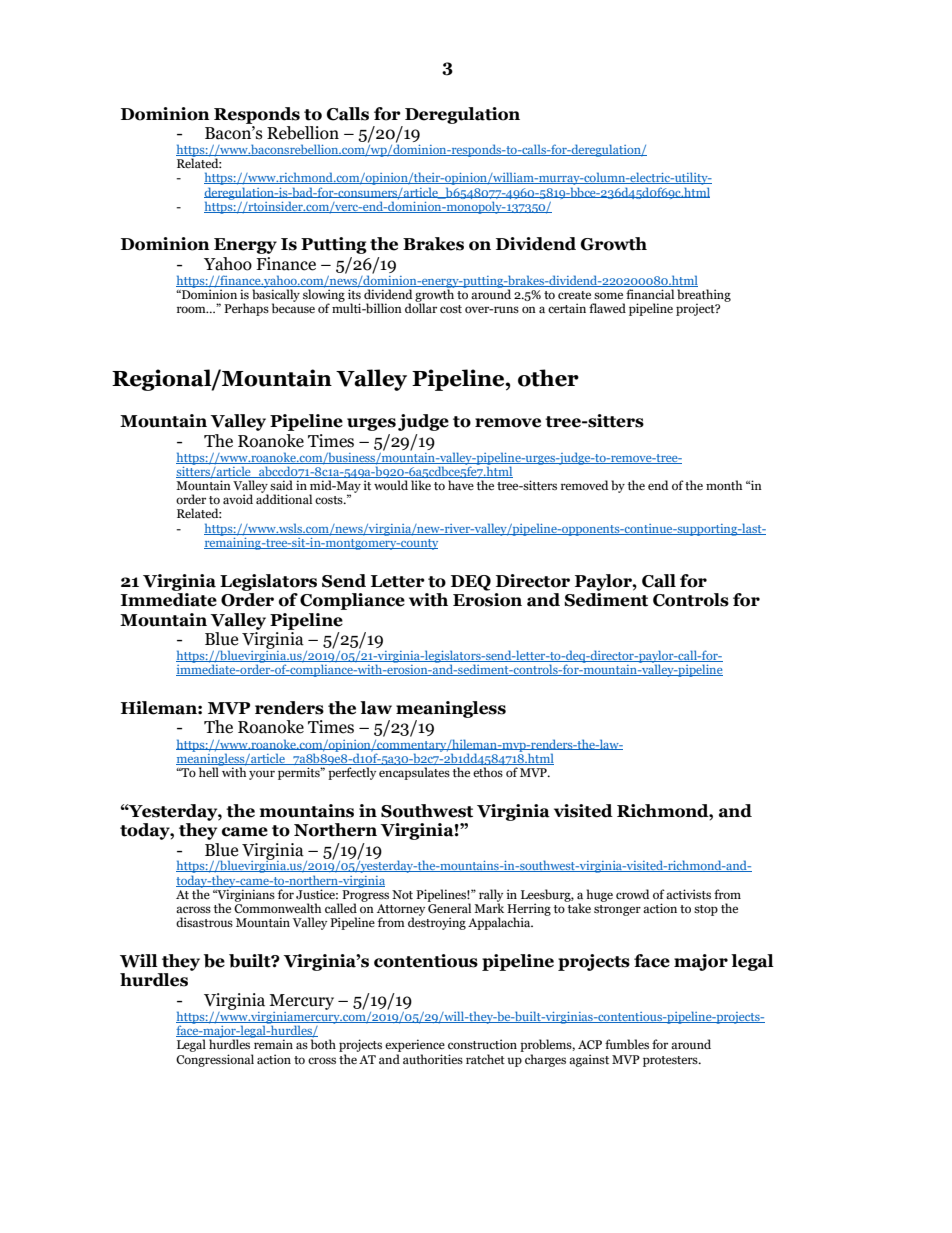 This screenshot has width=952, height=1233. I want to click on your, so click(262, 775).
